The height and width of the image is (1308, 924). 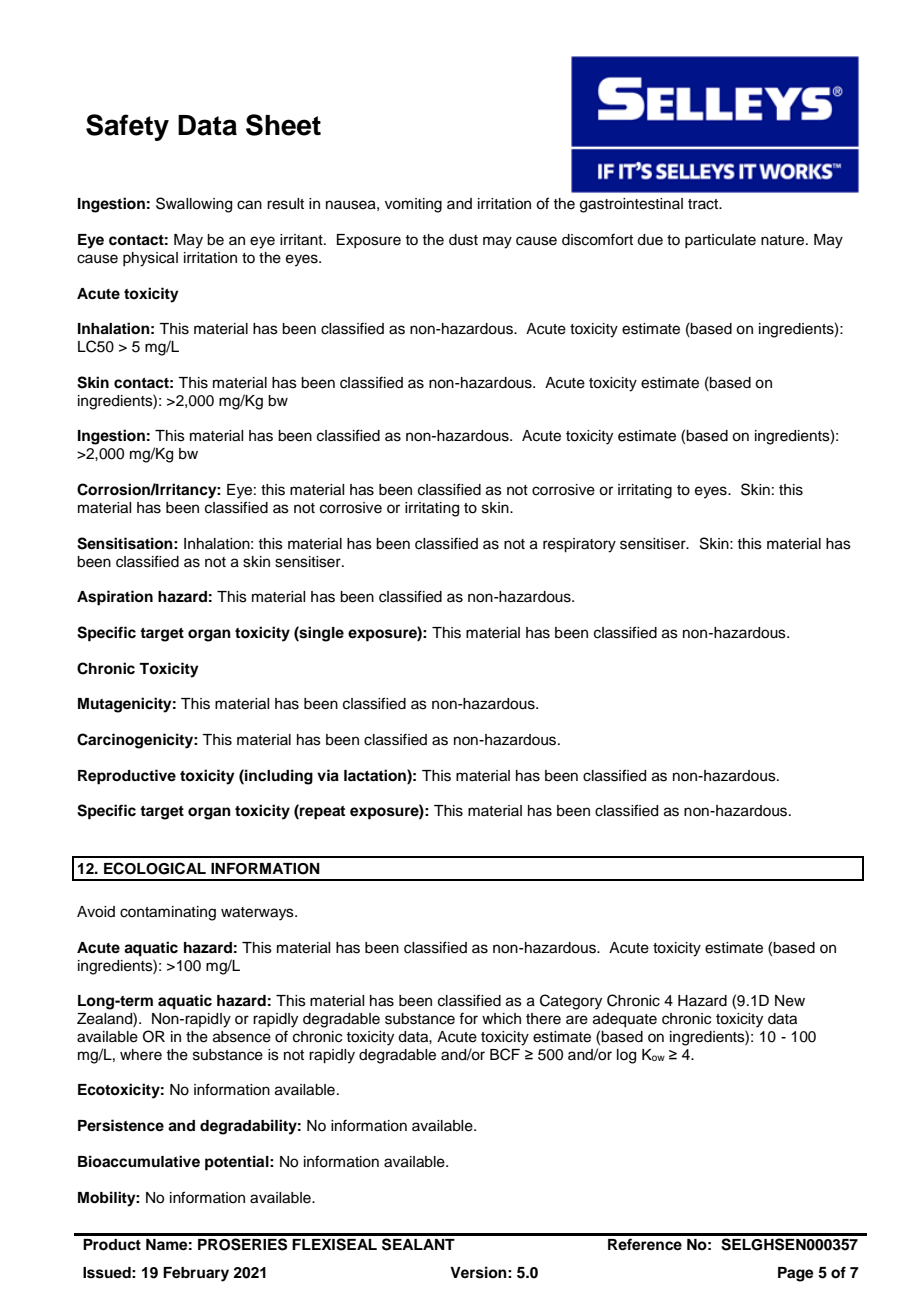 I want to click on via, so click(x=328, y=775).
